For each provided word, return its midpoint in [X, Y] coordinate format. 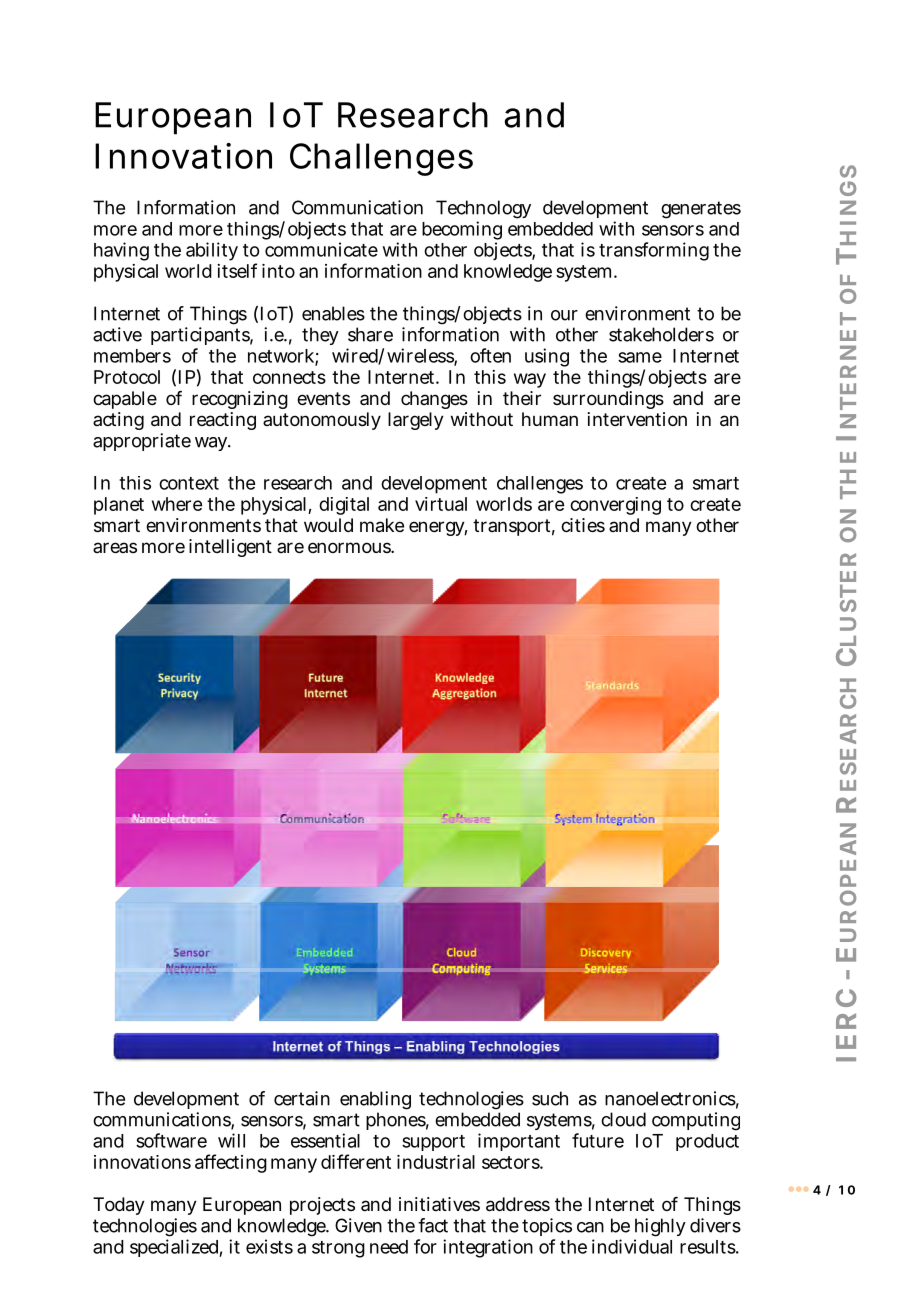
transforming [654, 251]
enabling [375, 1100]
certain [302, 1098]
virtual [441, 504]
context [189, 483]
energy [438, 528]
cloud [623, 1119]
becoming [462, 232]
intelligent [230, 548]
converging [615, 506]
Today [119, 1206]
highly [660, 1227]
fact [433, 1225]
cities [583, 525]
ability [212, 251]
